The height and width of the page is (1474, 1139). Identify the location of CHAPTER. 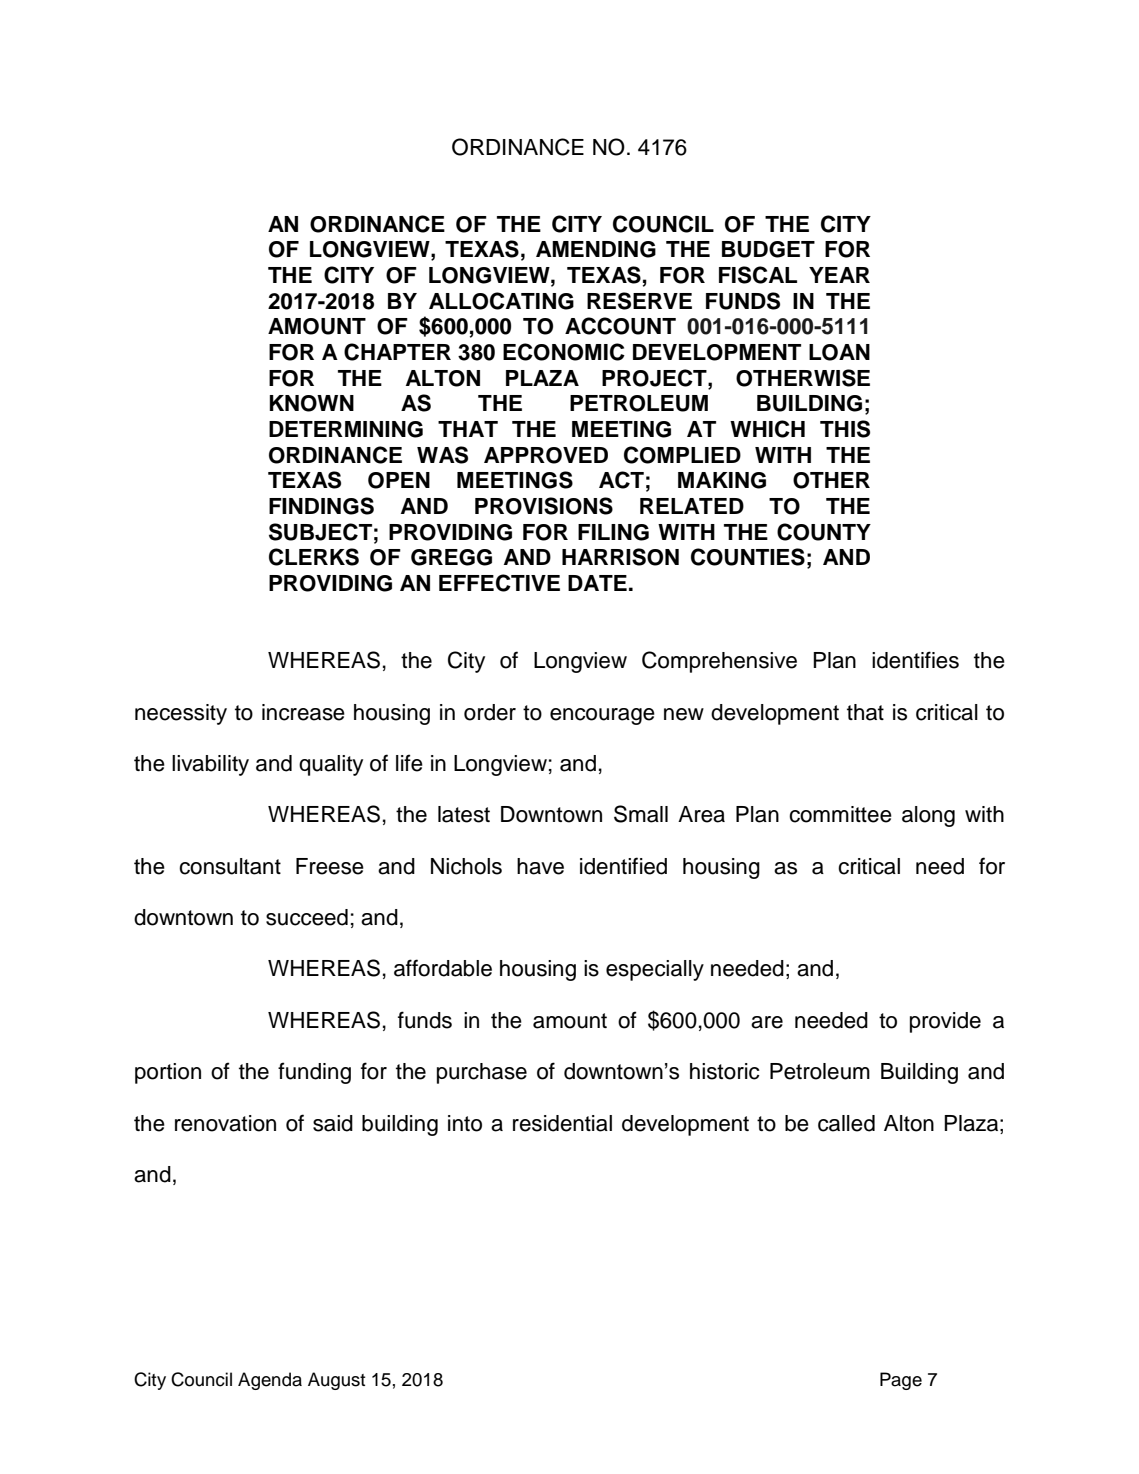
(397, 352).
